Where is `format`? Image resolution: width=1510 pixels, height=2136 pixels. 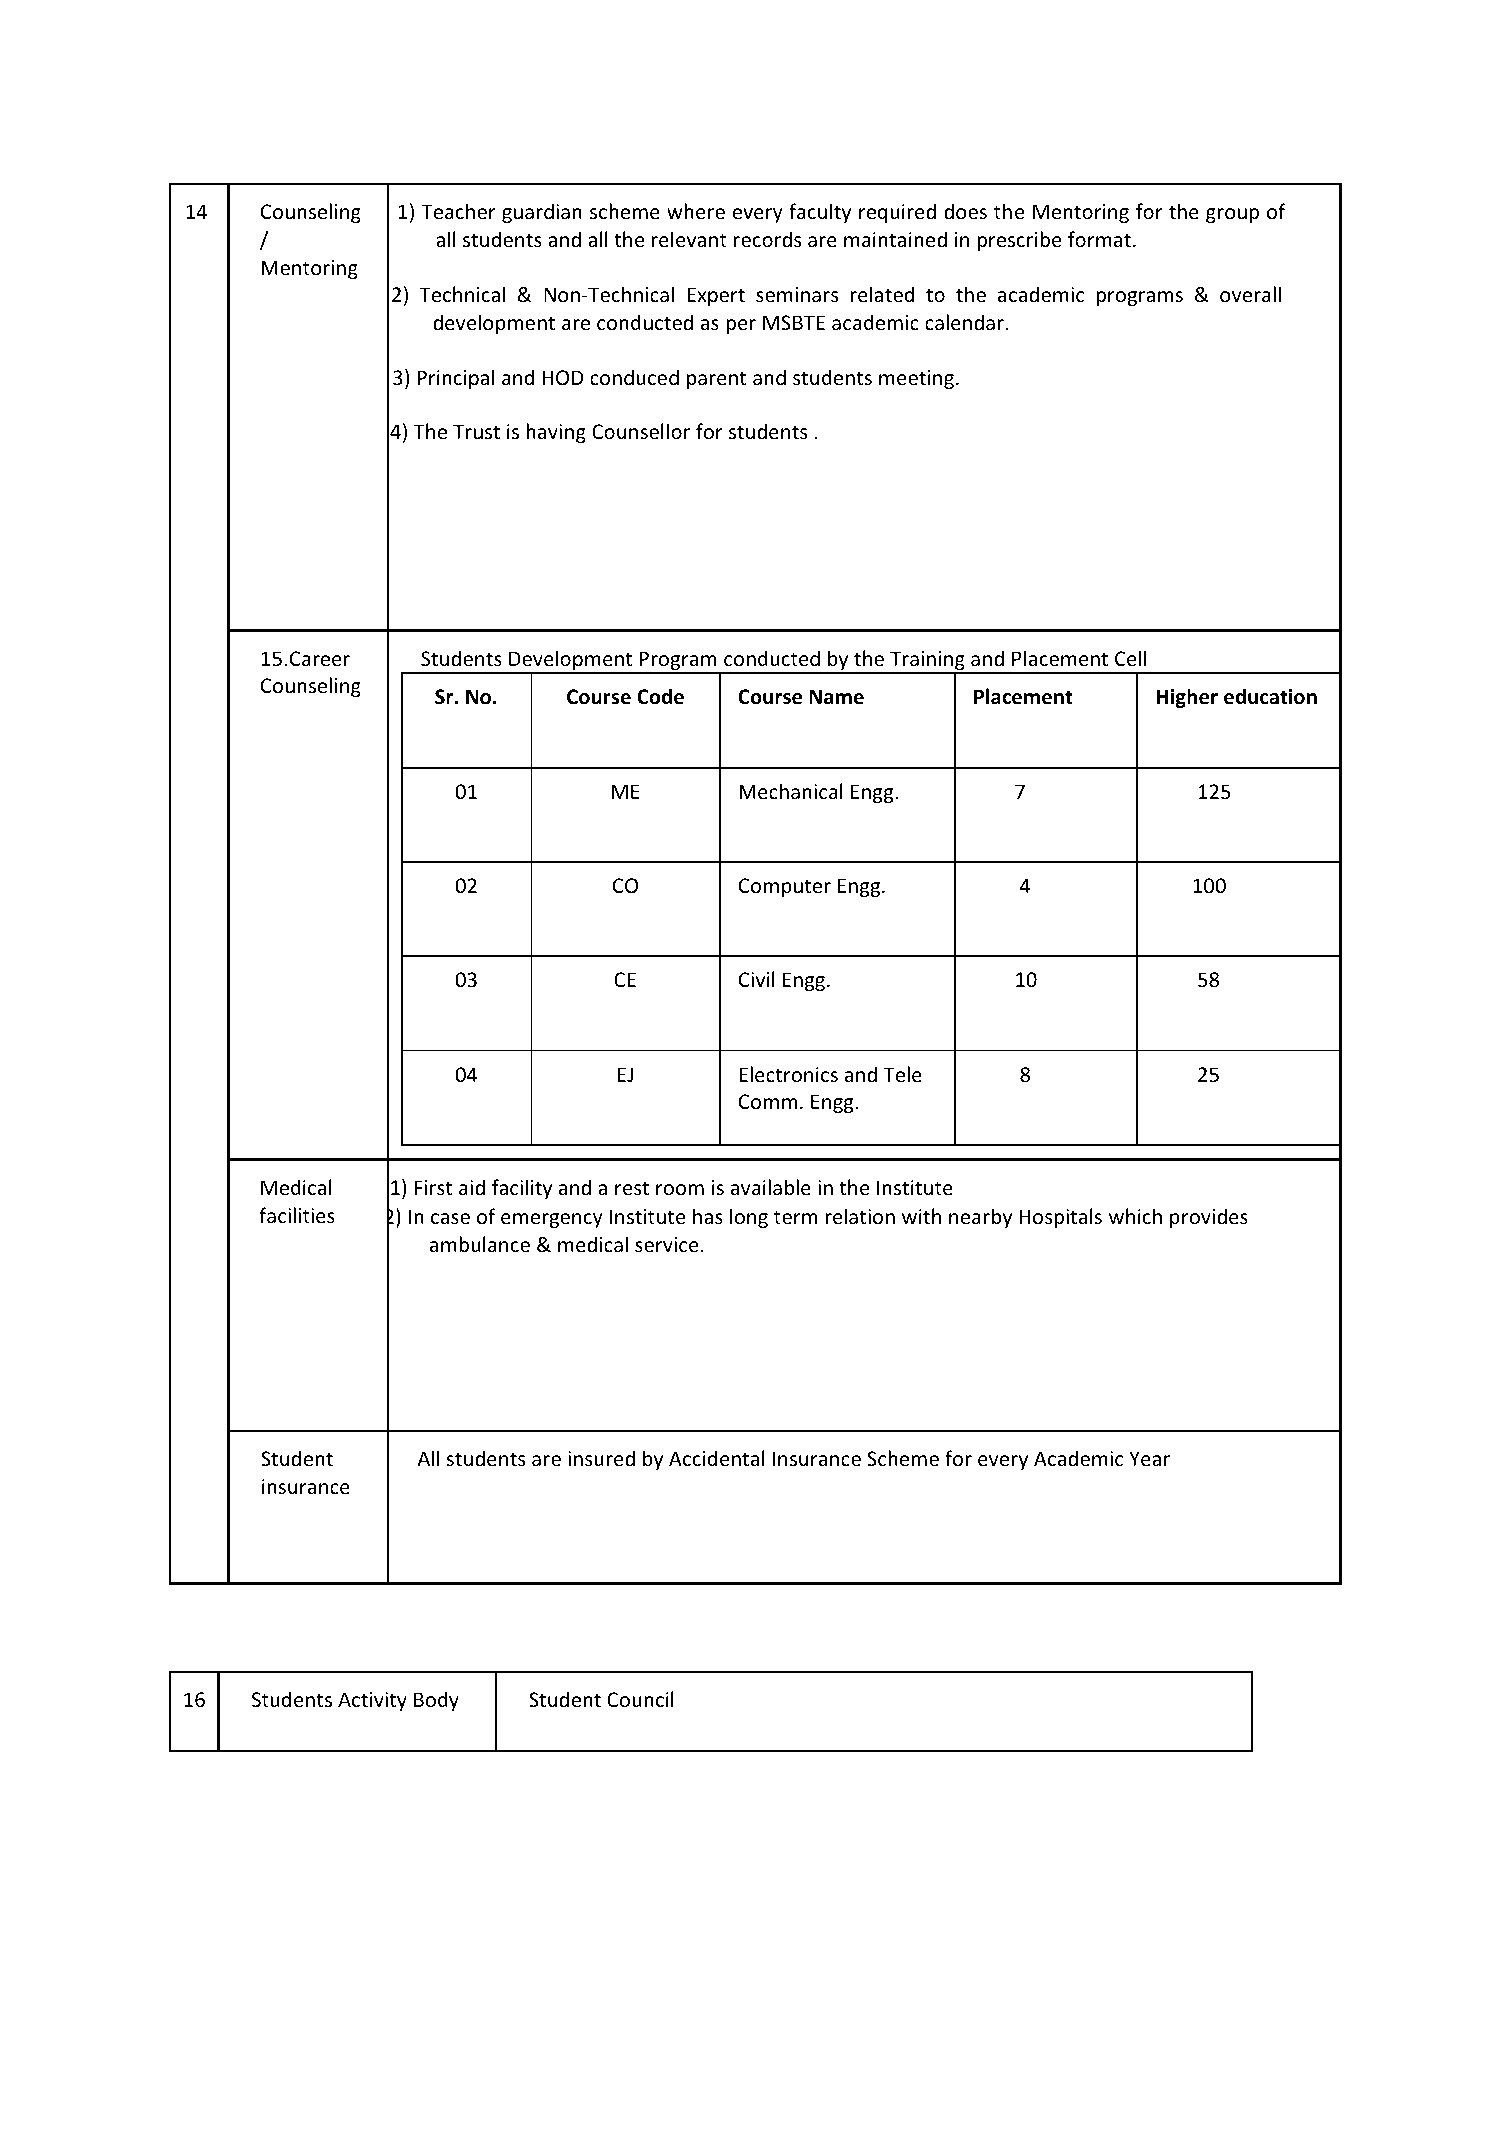
format is located at coordinates (1099, 239).
